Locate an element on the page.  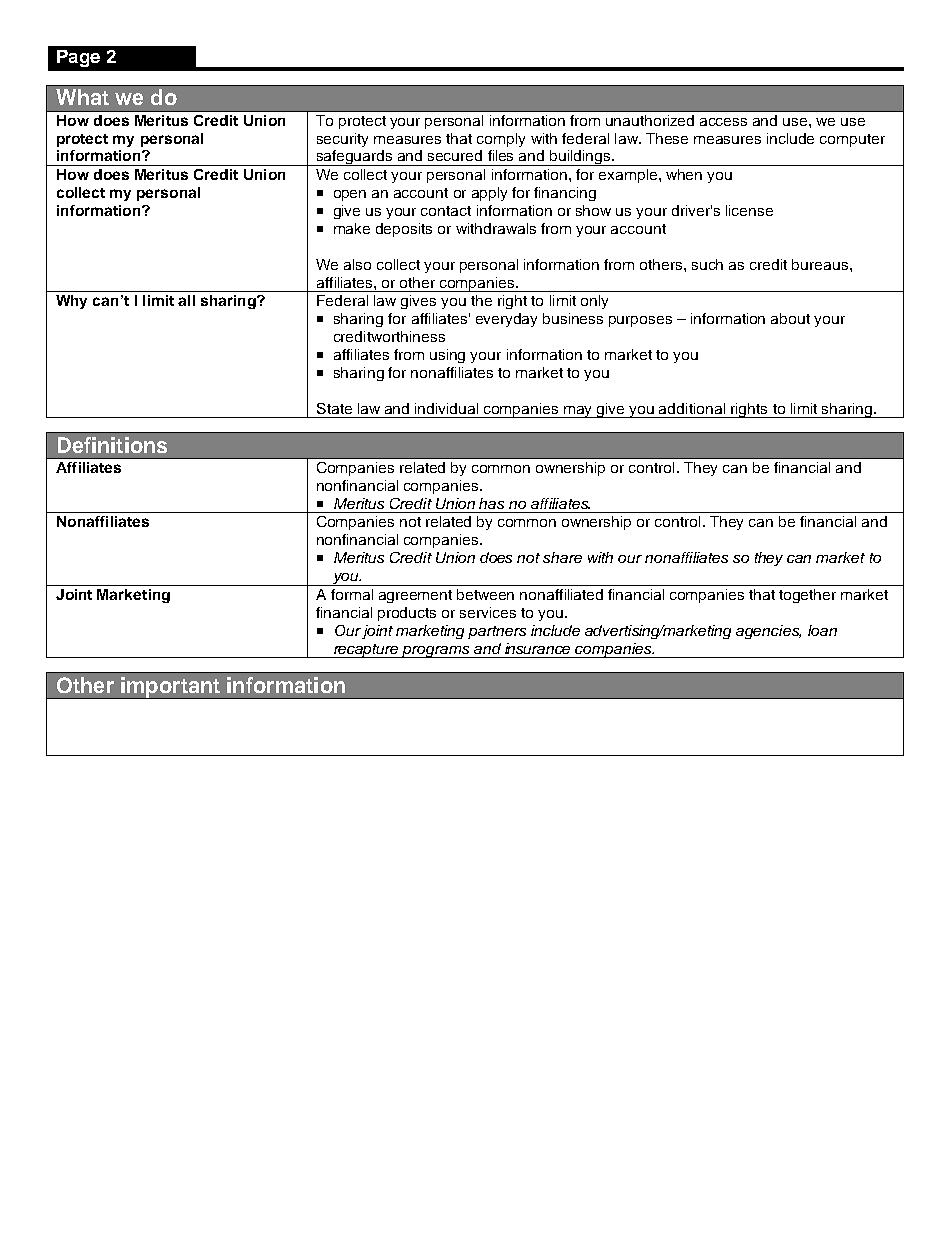
partners is located at coordinates (497, 632).
